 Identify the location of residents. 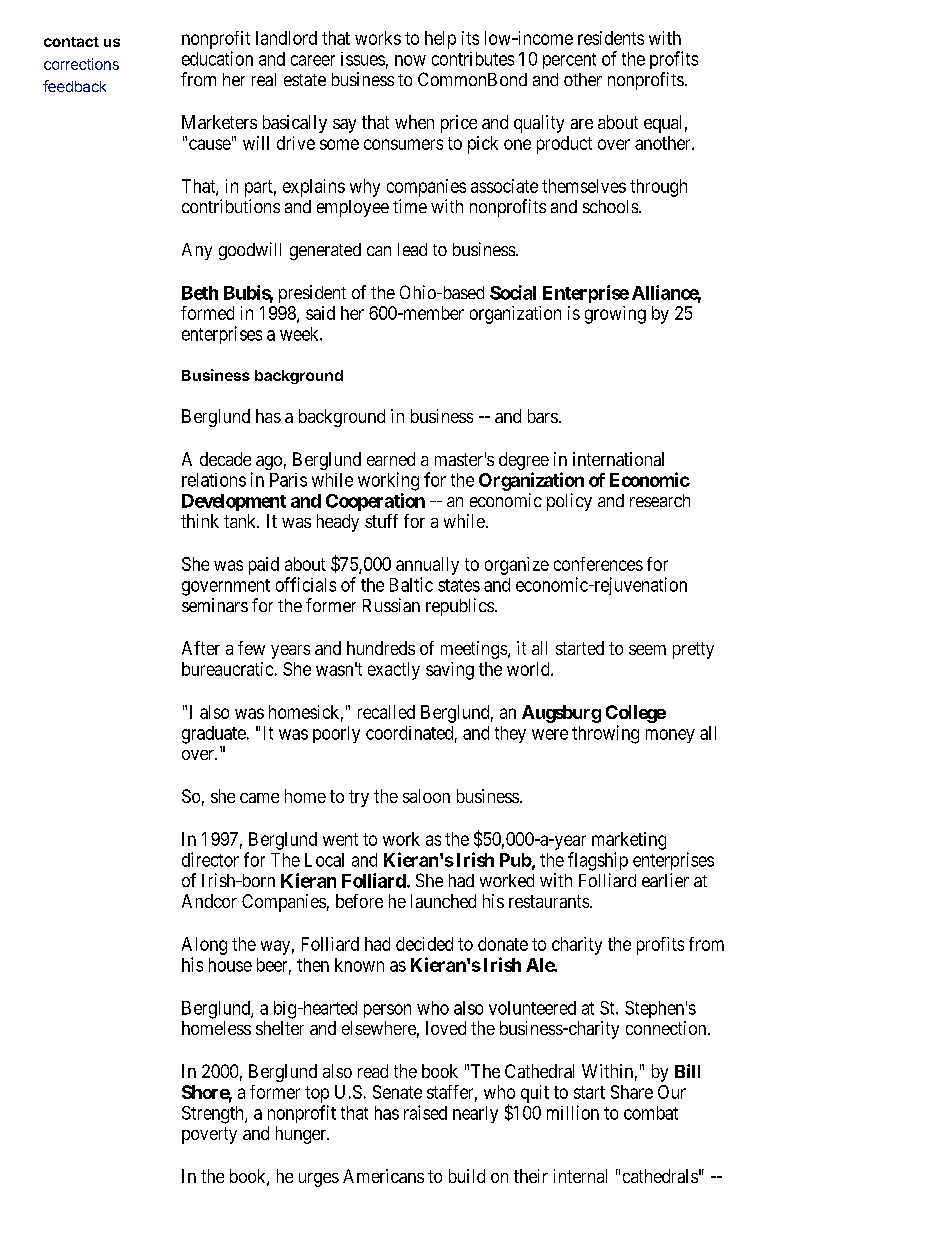
(611, 38).
